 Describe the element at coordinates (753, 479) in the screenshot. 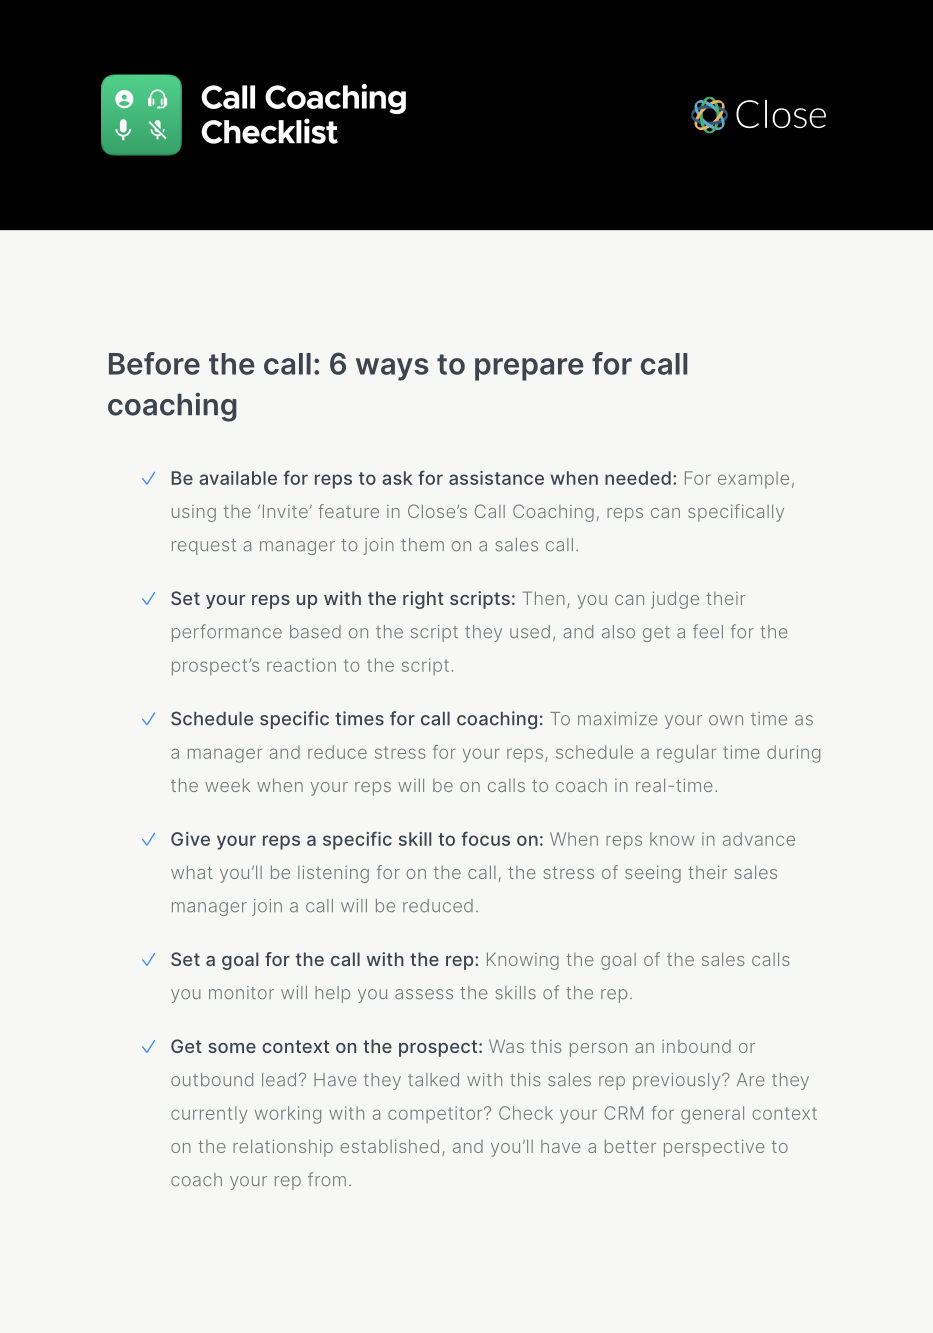

I see `example` at that location.
